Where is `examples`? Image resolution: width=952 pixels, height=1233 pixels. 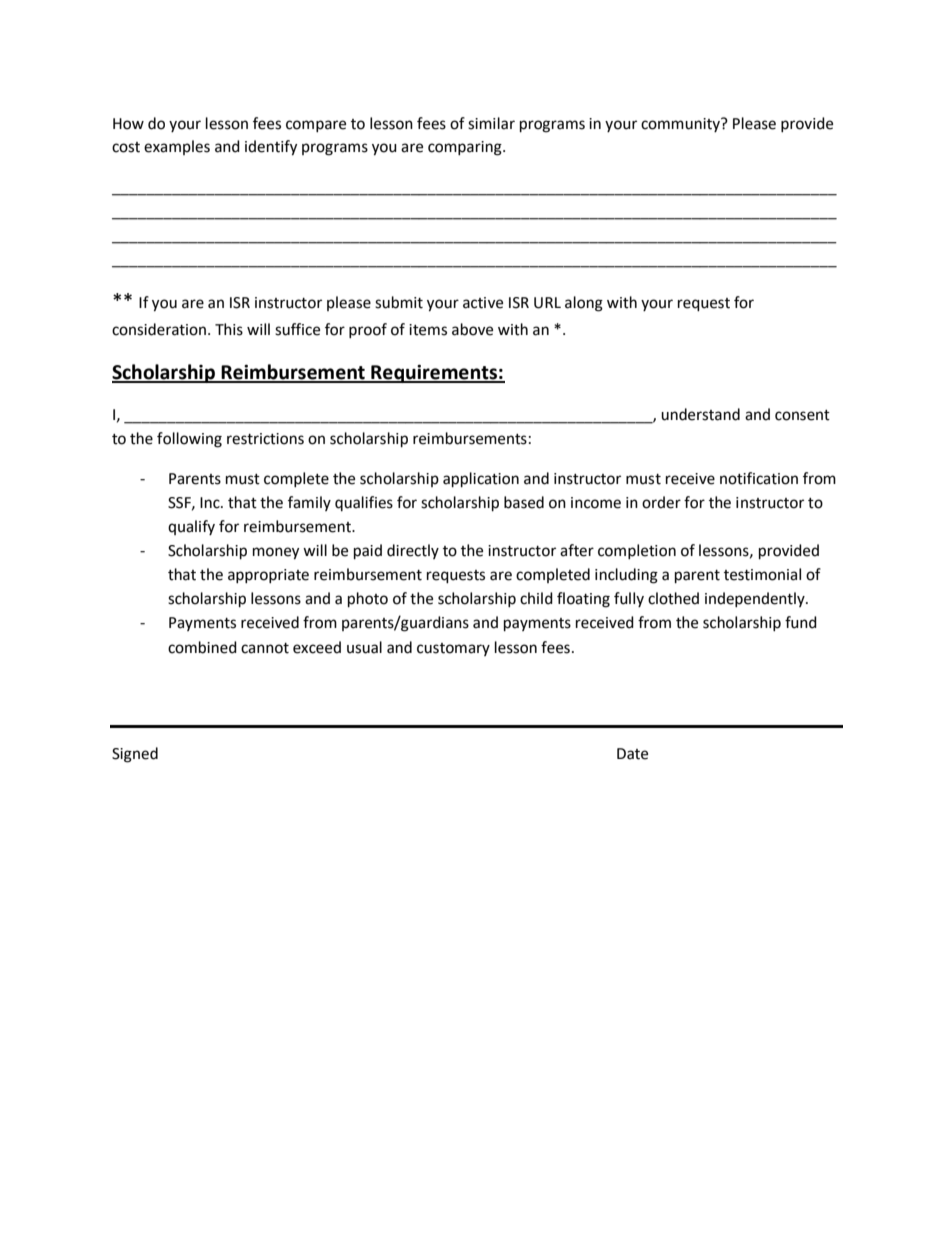 examples is located at coordinates (177, 147).
